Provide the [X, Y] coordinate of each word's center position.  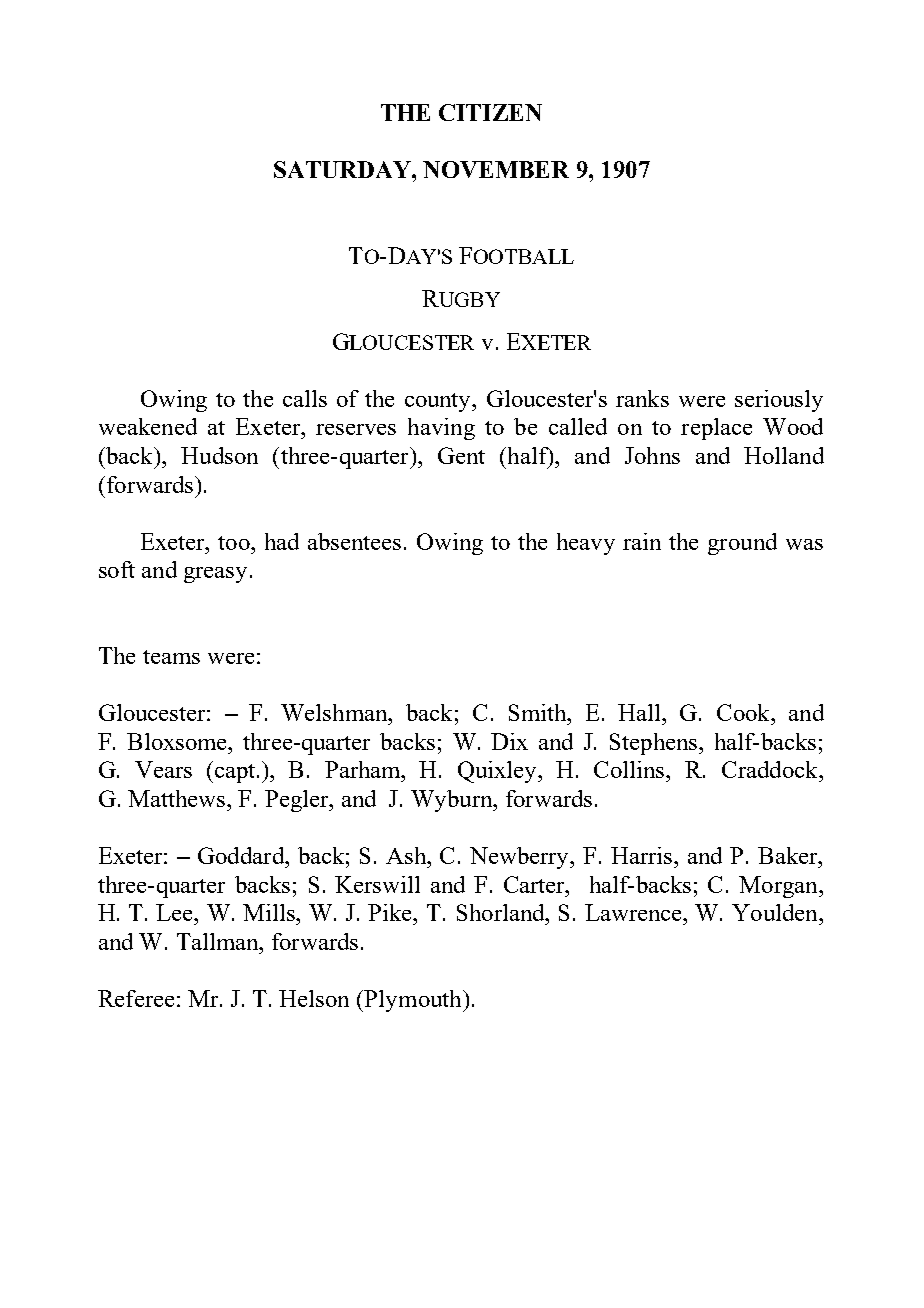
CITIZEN [490, 112]
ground [742, 544]
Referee [136, 998]
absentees [354, 541]
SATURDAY [343, 169]
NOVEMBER [496, 169]
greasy [215, 575]
